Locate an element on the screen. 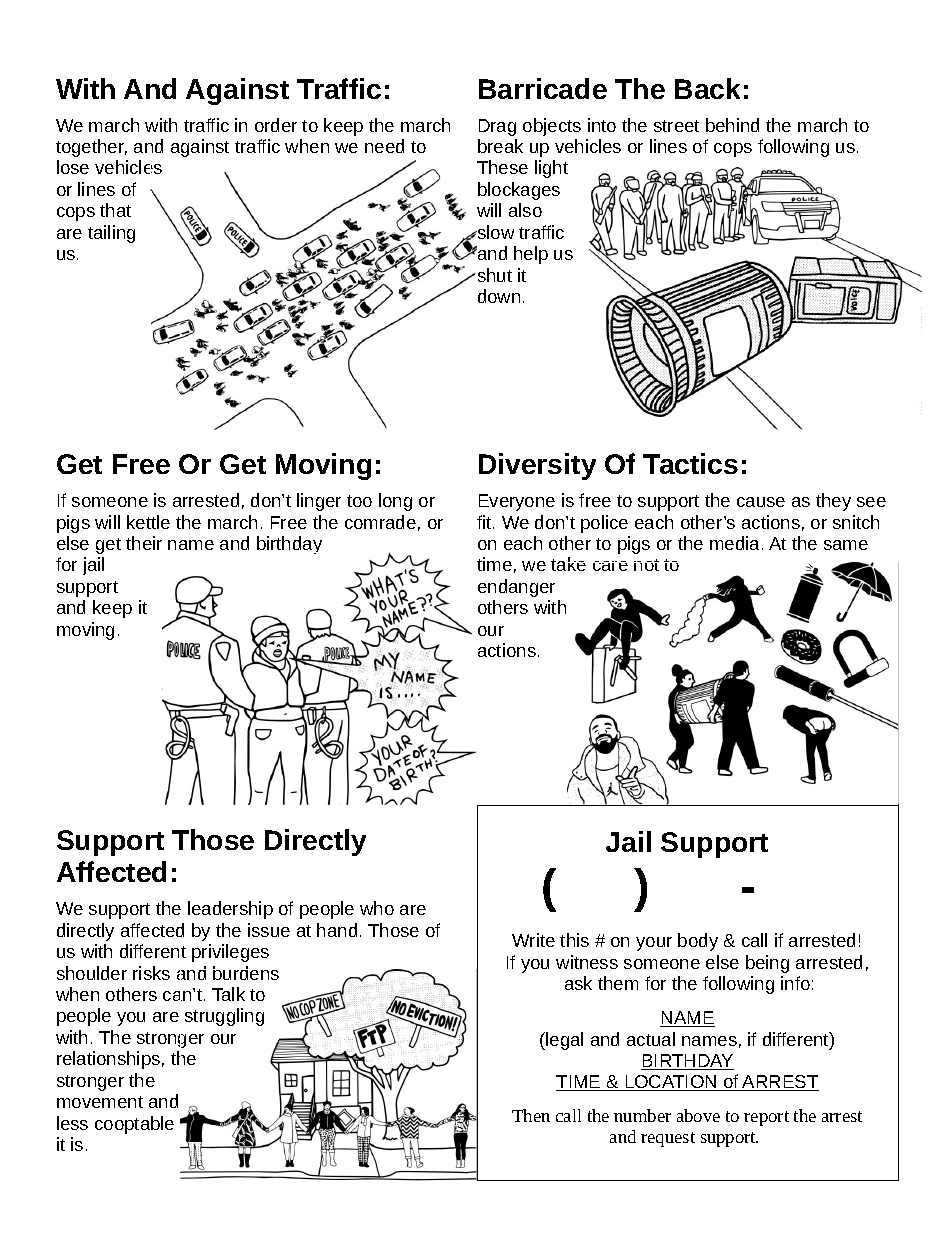 The height and width of the screenshot is (1233, 952). movement is located at coordinates (100, 1102).
